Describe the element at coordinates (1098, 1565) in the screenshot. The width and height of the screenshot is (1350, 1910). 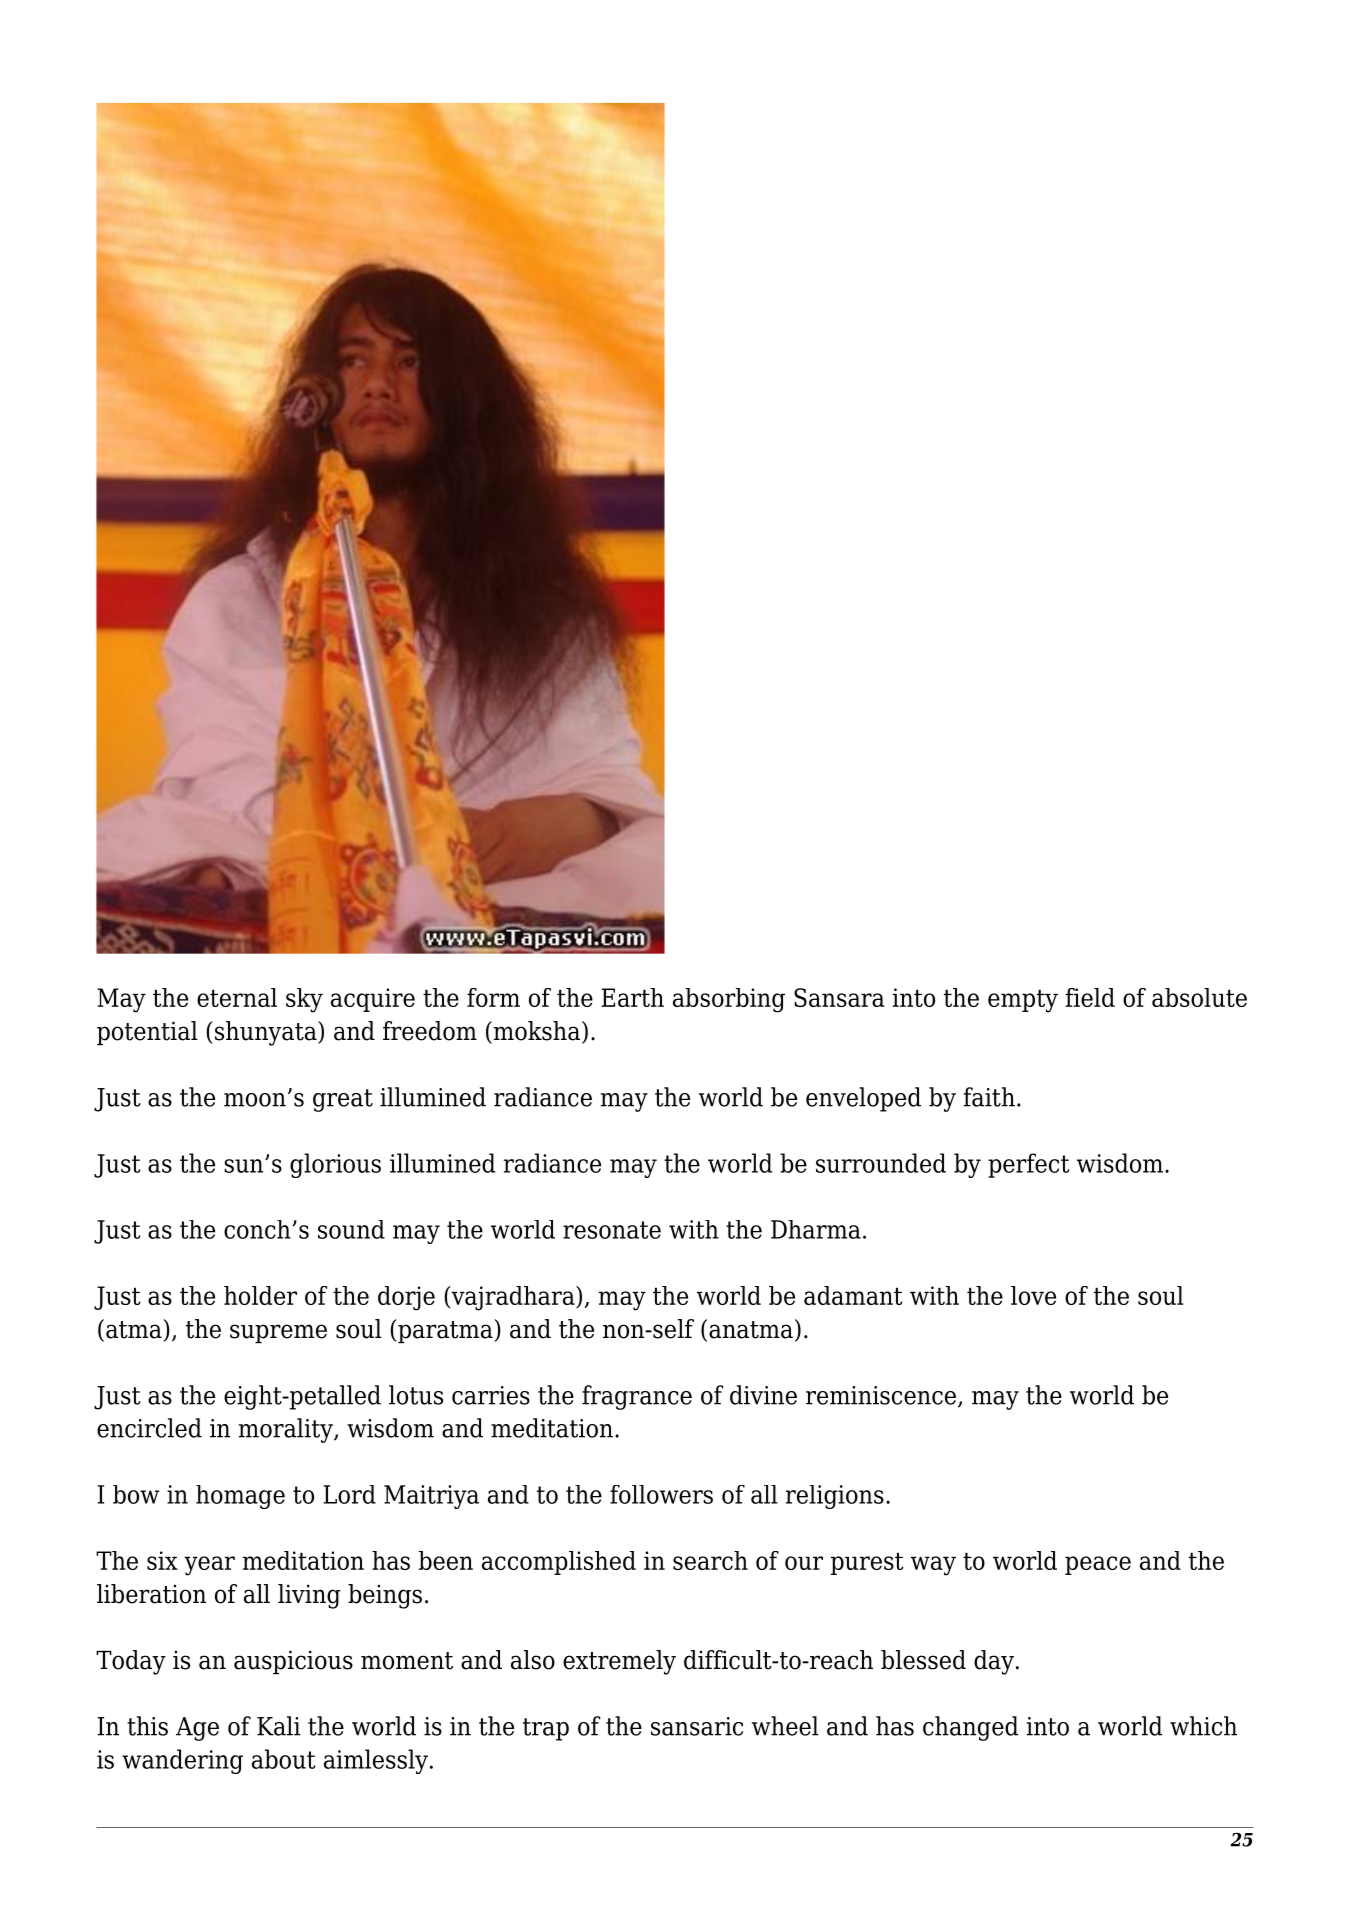
I see `peace` at that location.
